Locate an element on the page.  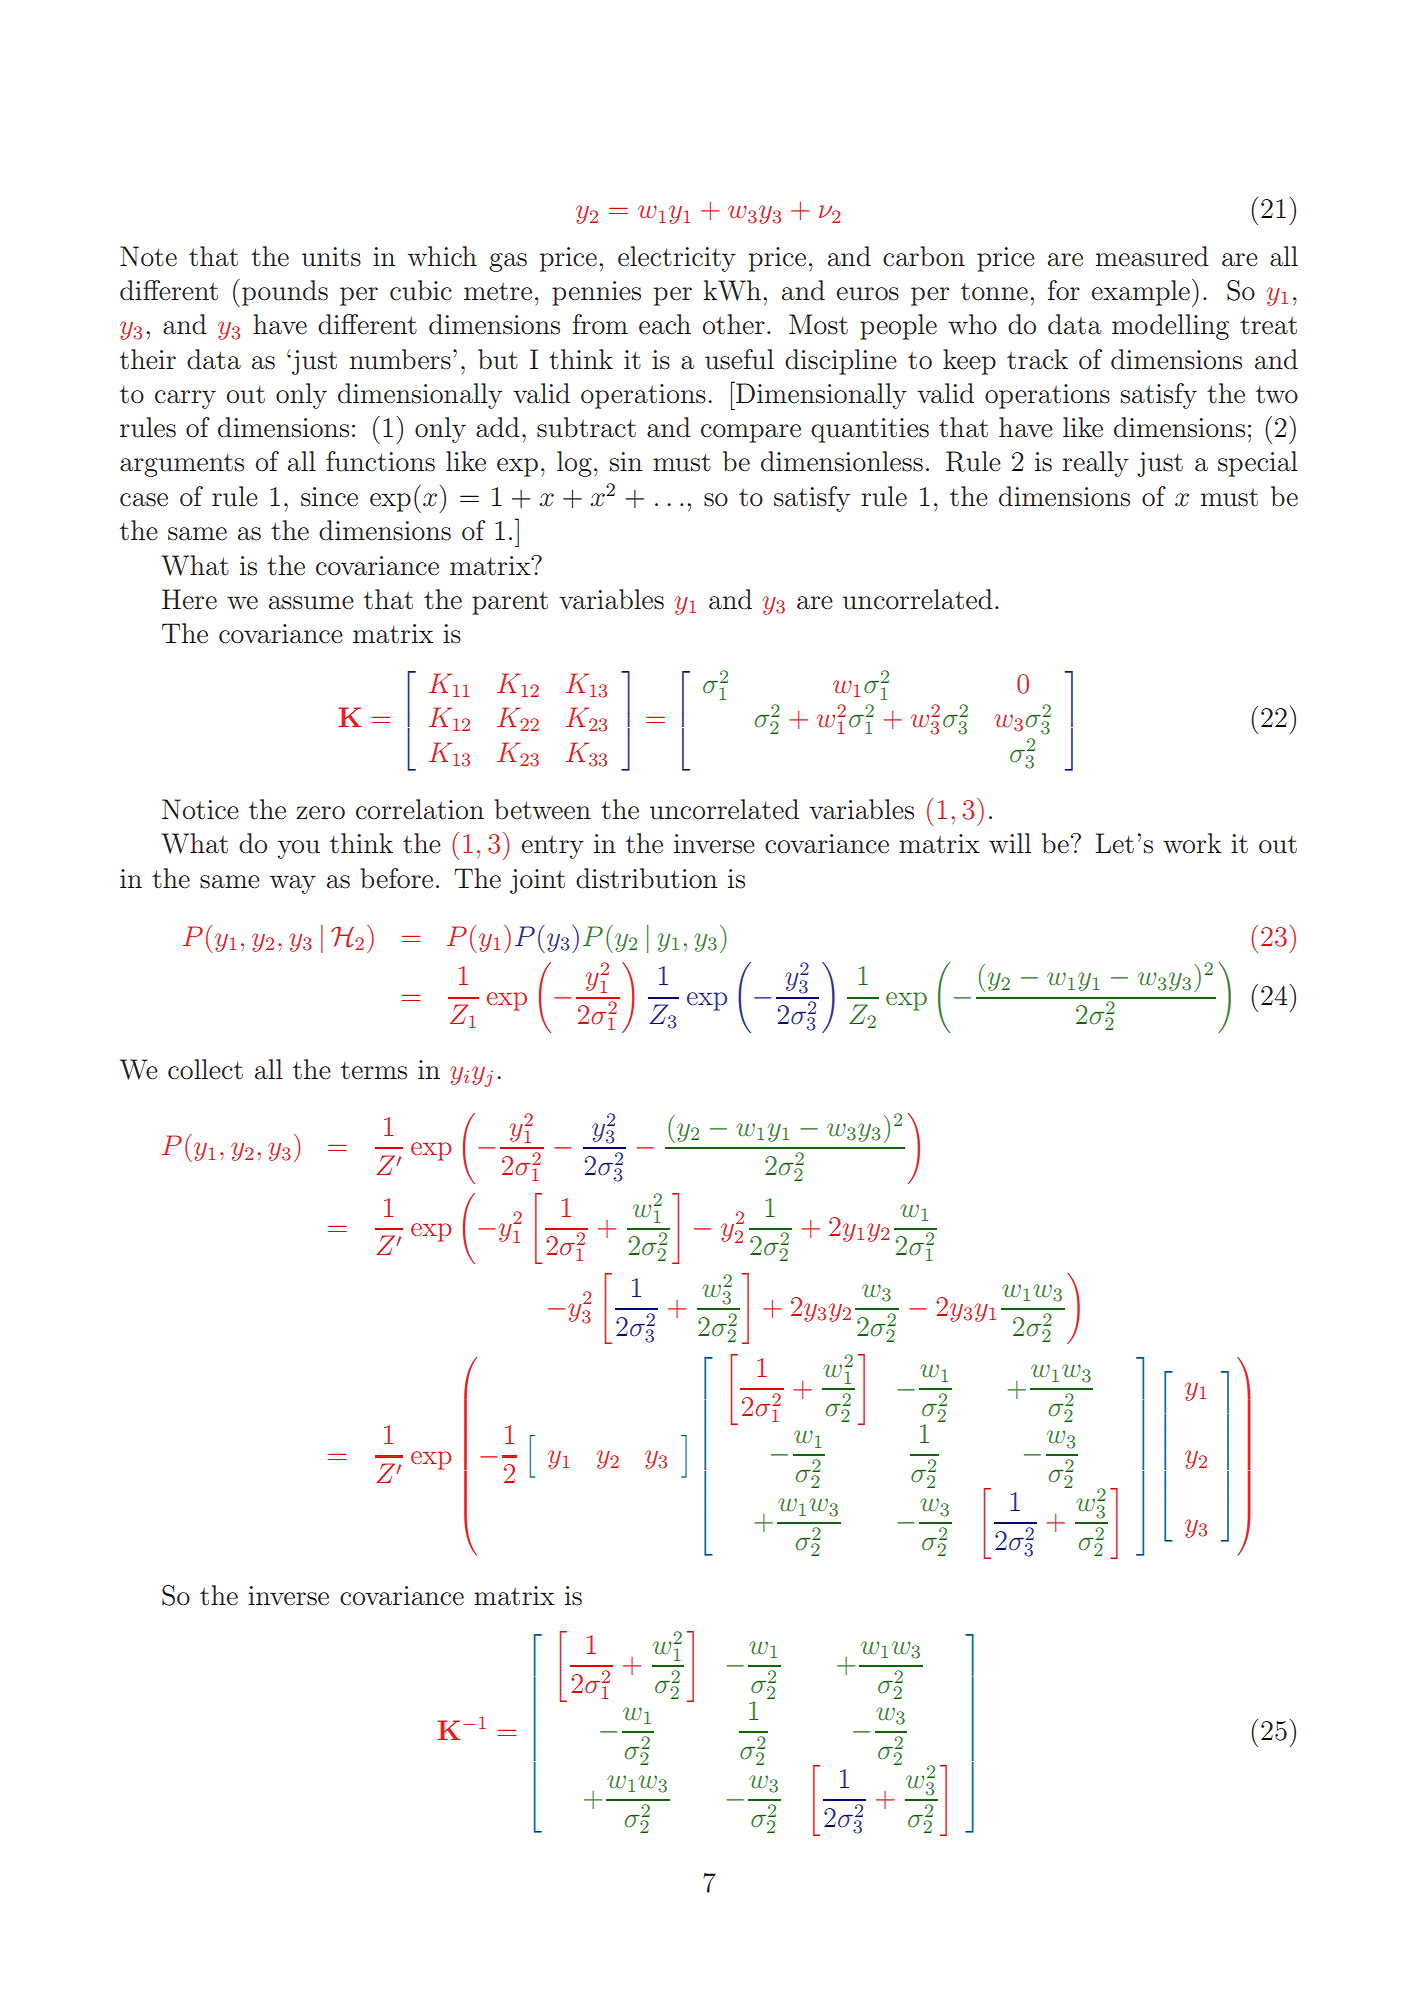
example is located at coordinates (1140, 293).
